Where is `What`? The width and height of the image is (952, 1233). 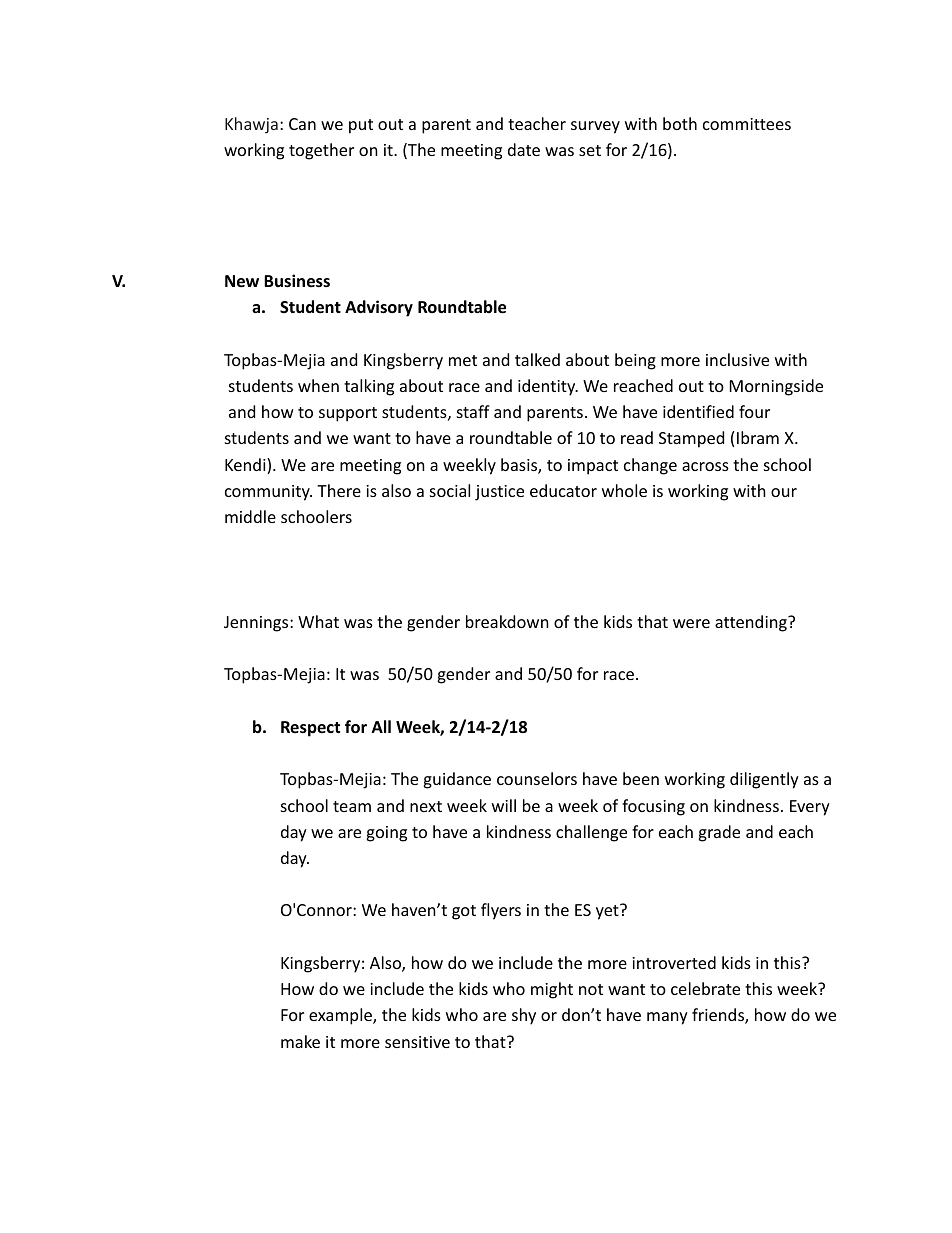
What is located at coordinates (318, 621).
